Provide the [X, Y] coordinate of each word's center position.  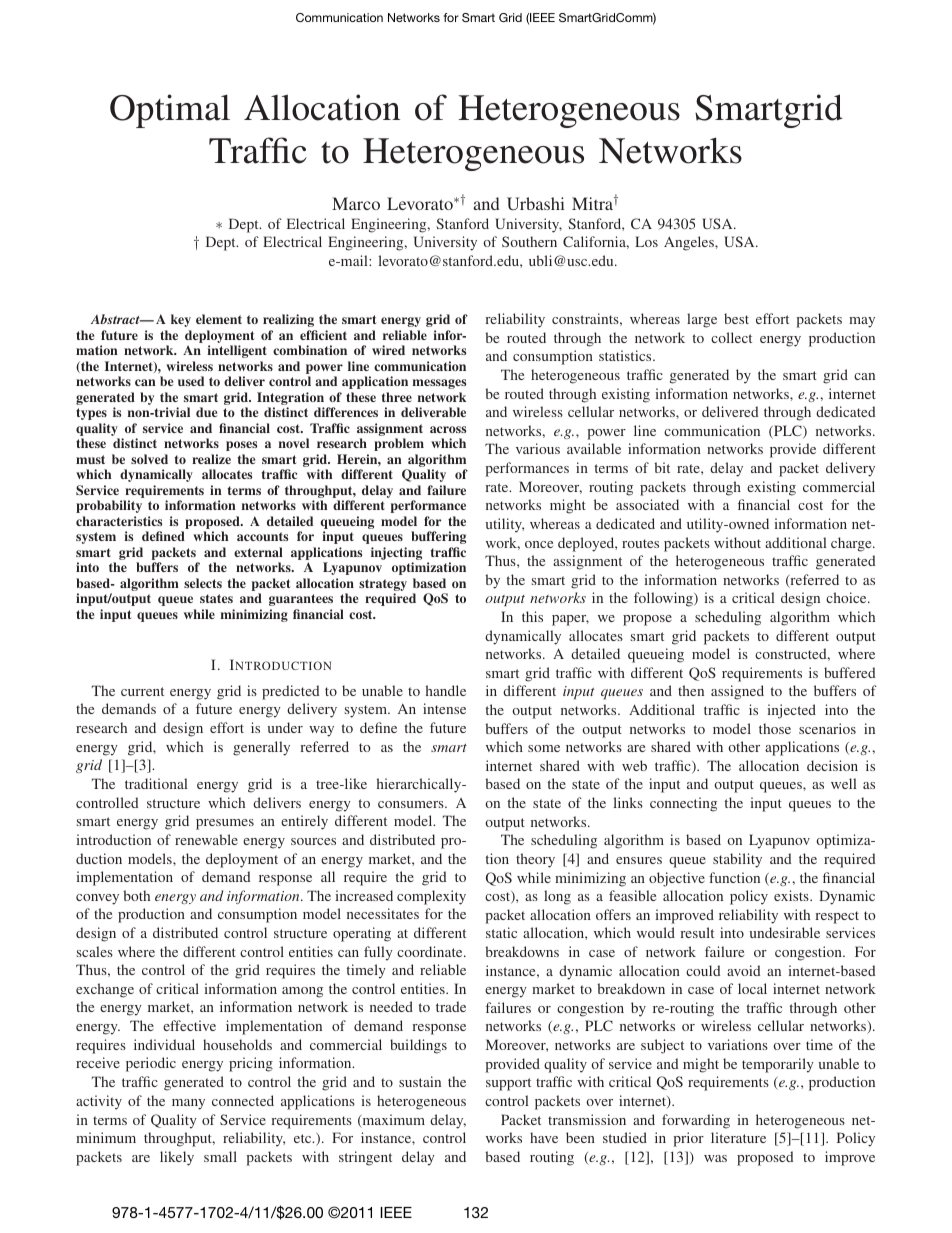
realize [211, 459]
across [448, 429]
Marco [356, 203]
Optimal [170, 111]
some [544, 748]
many [188, 1104]
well [843, 783]
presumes [225, 824]
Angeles [690, 243]
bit [662, 467]
